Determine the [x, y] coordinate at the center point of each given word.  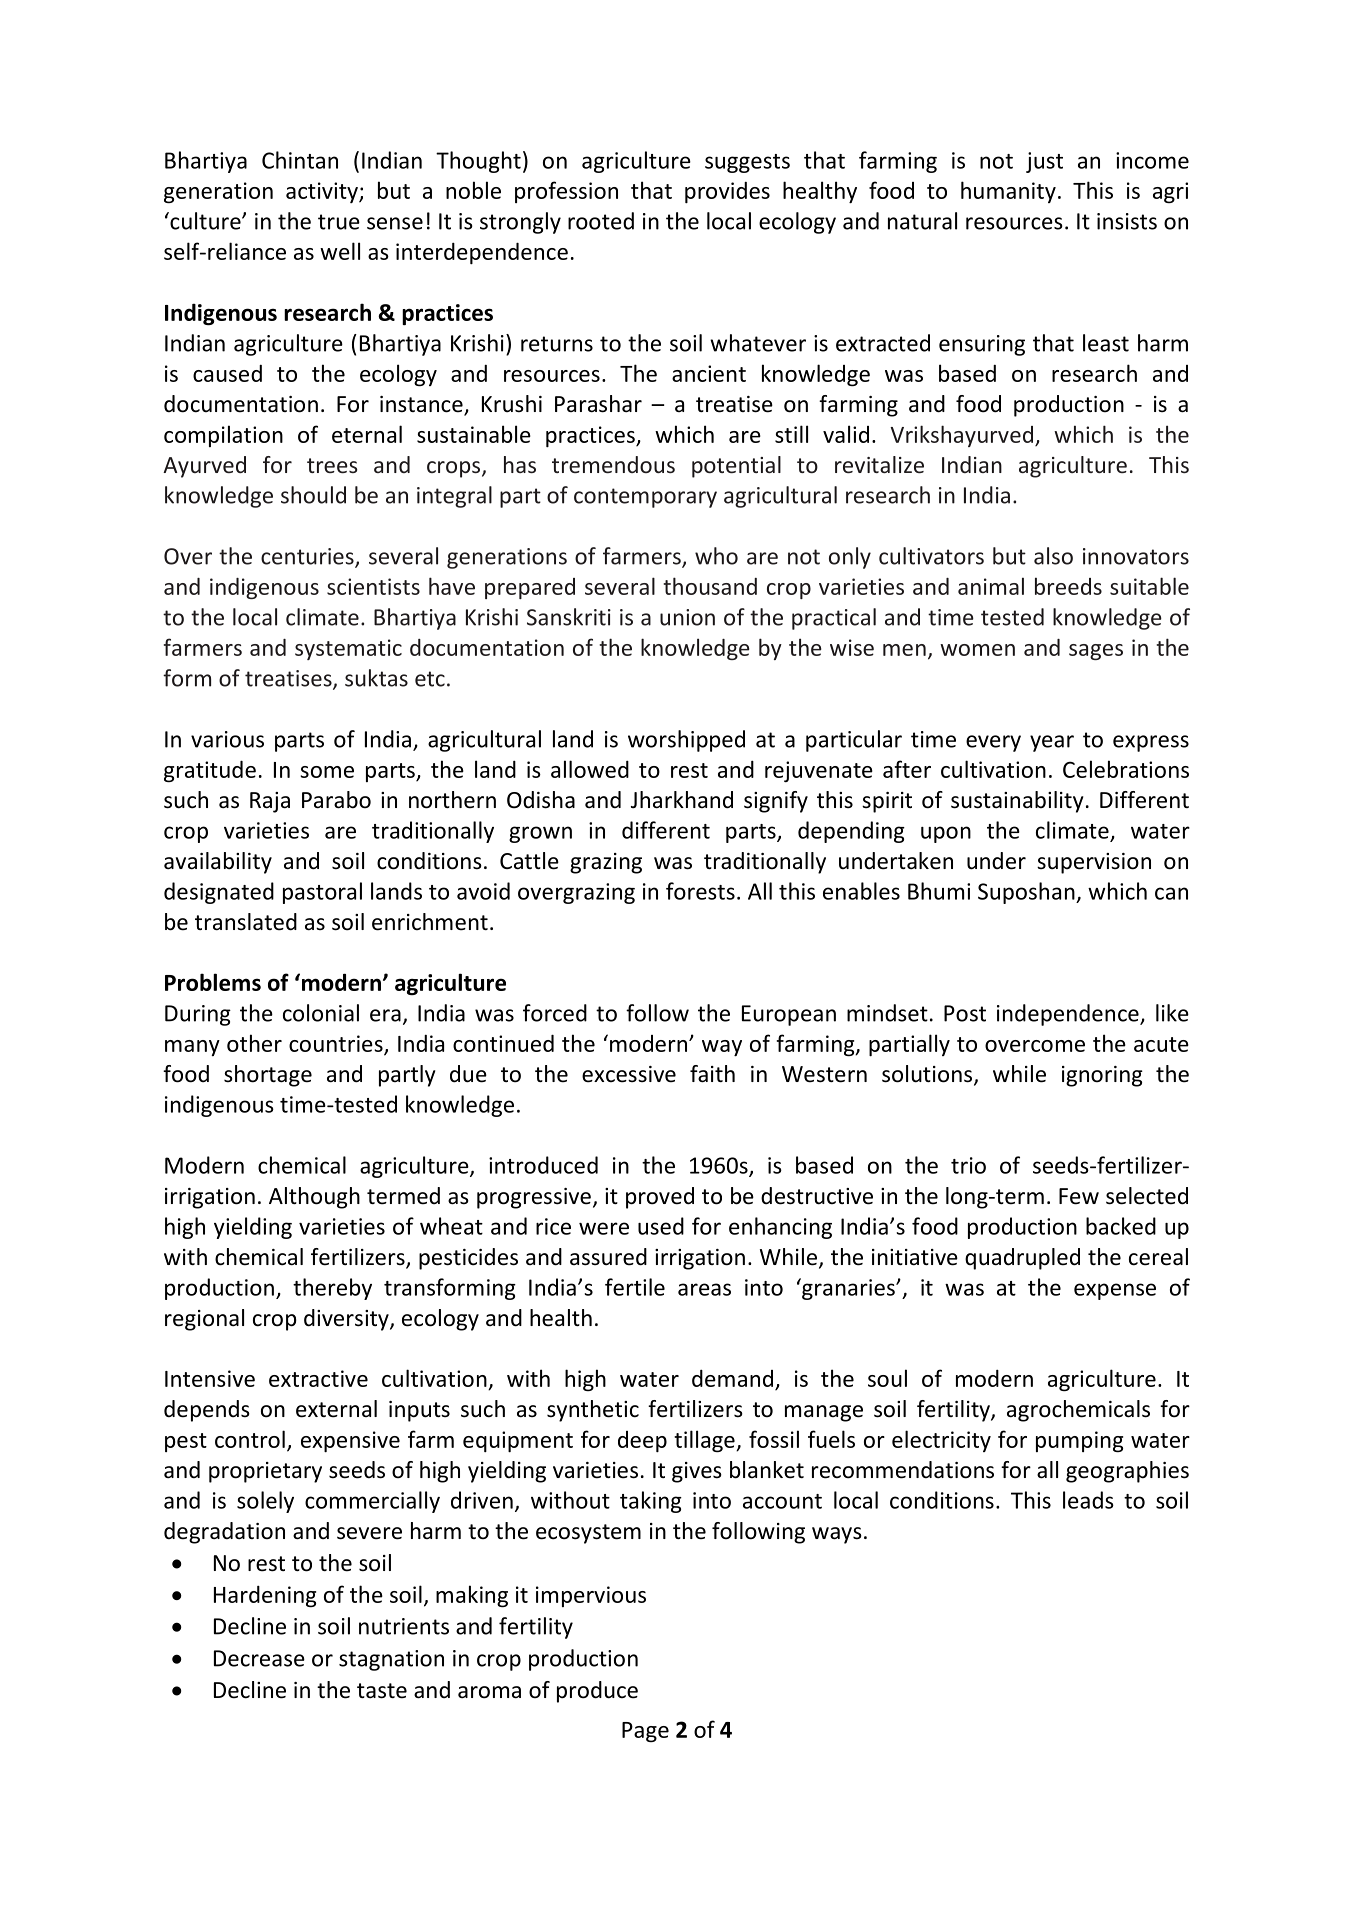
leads [1088, 1500]
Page [645, 1732]
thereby [332, 1289]
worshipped [686, 741]
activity [323, 192]
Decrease [259, 1658]
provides [727, 192]
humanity [1008, 192]
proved [660, 1198]
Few [1079, 1196]
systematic [348, 649]
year [1052, 743]
